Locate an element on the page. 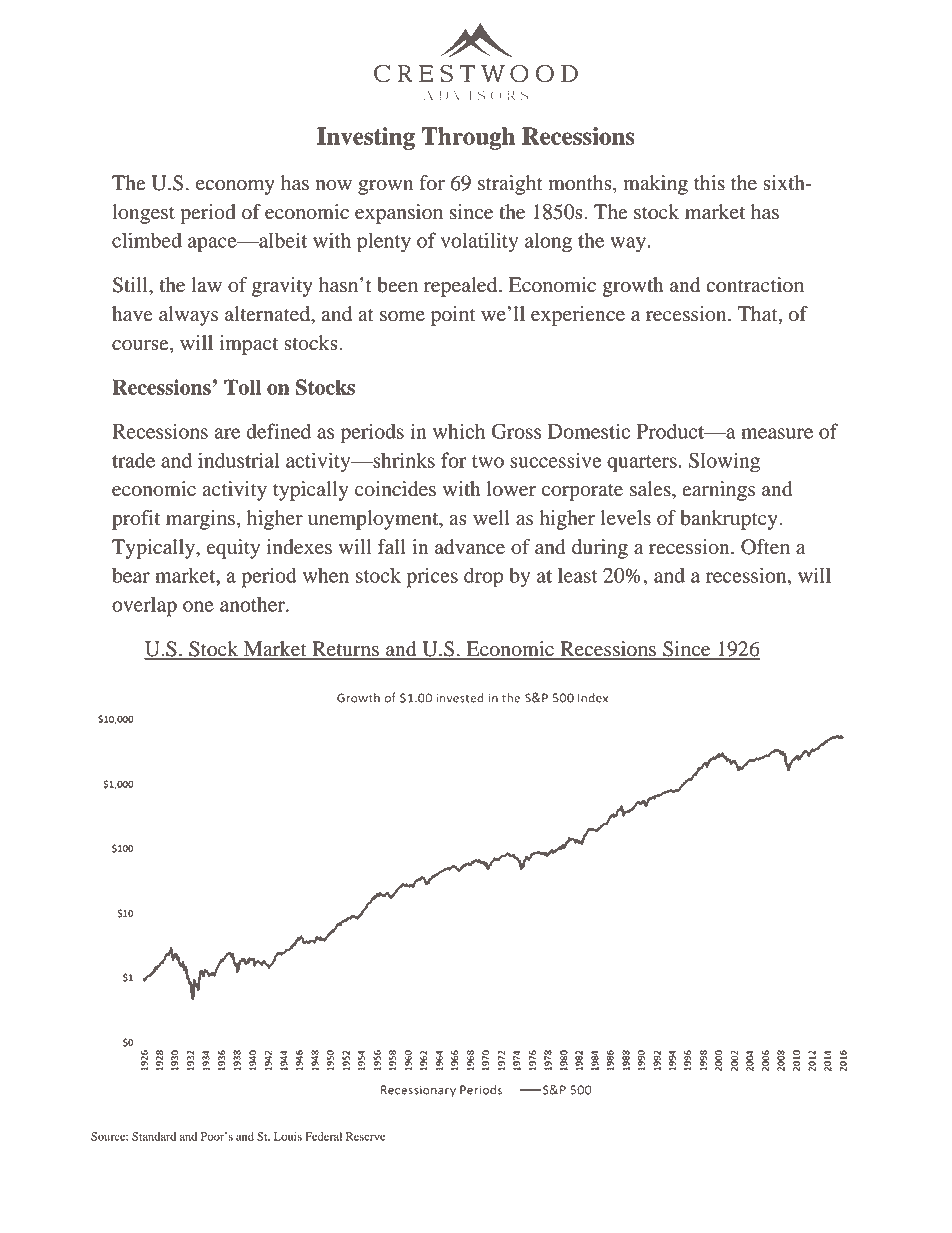  economy is located at coordinates (235, 187).
